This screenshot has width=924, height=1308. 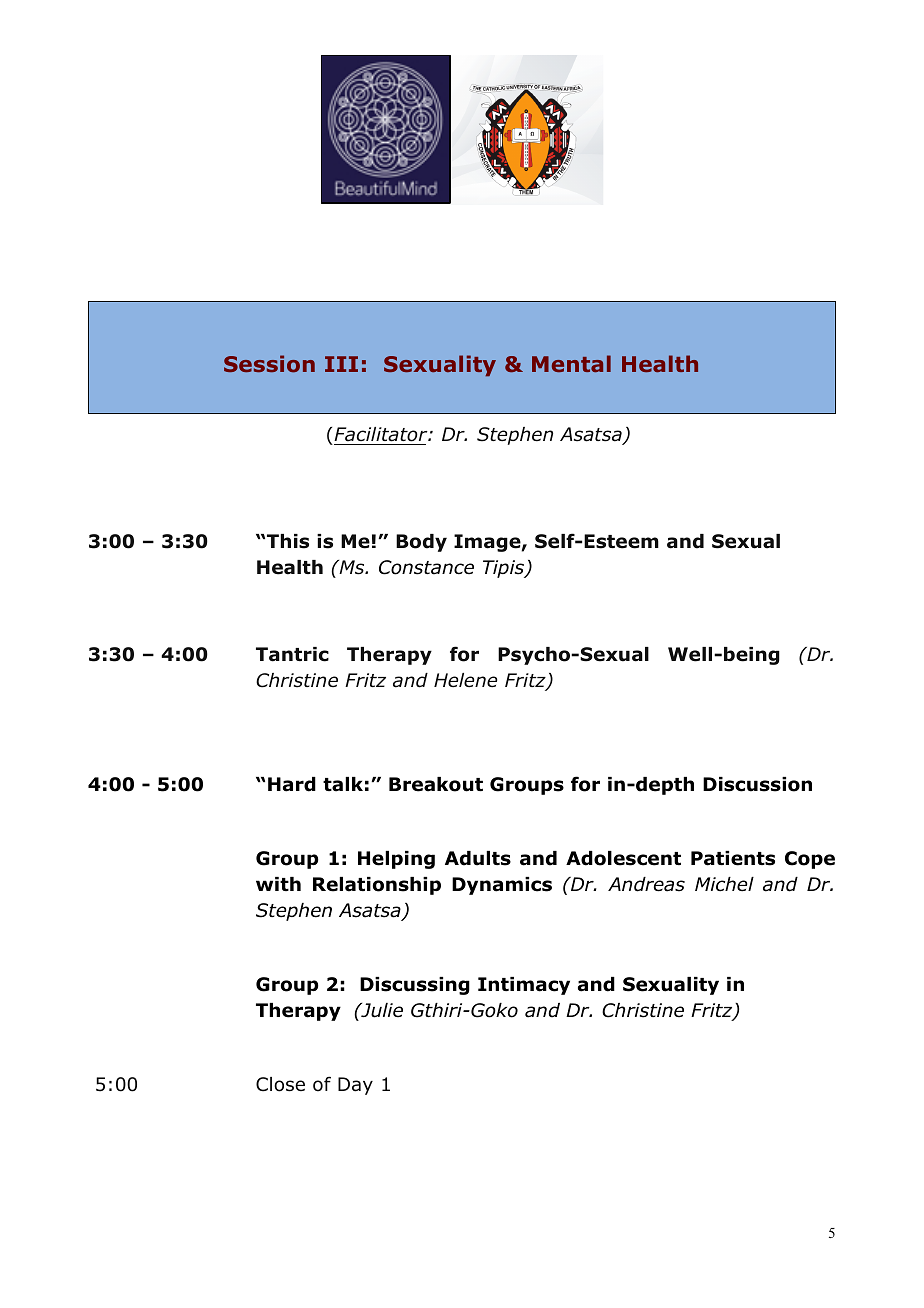 What do you see at coordinates (396, 860) in the screenshot?
I see `Helping` at bounding box center [396, 860].
